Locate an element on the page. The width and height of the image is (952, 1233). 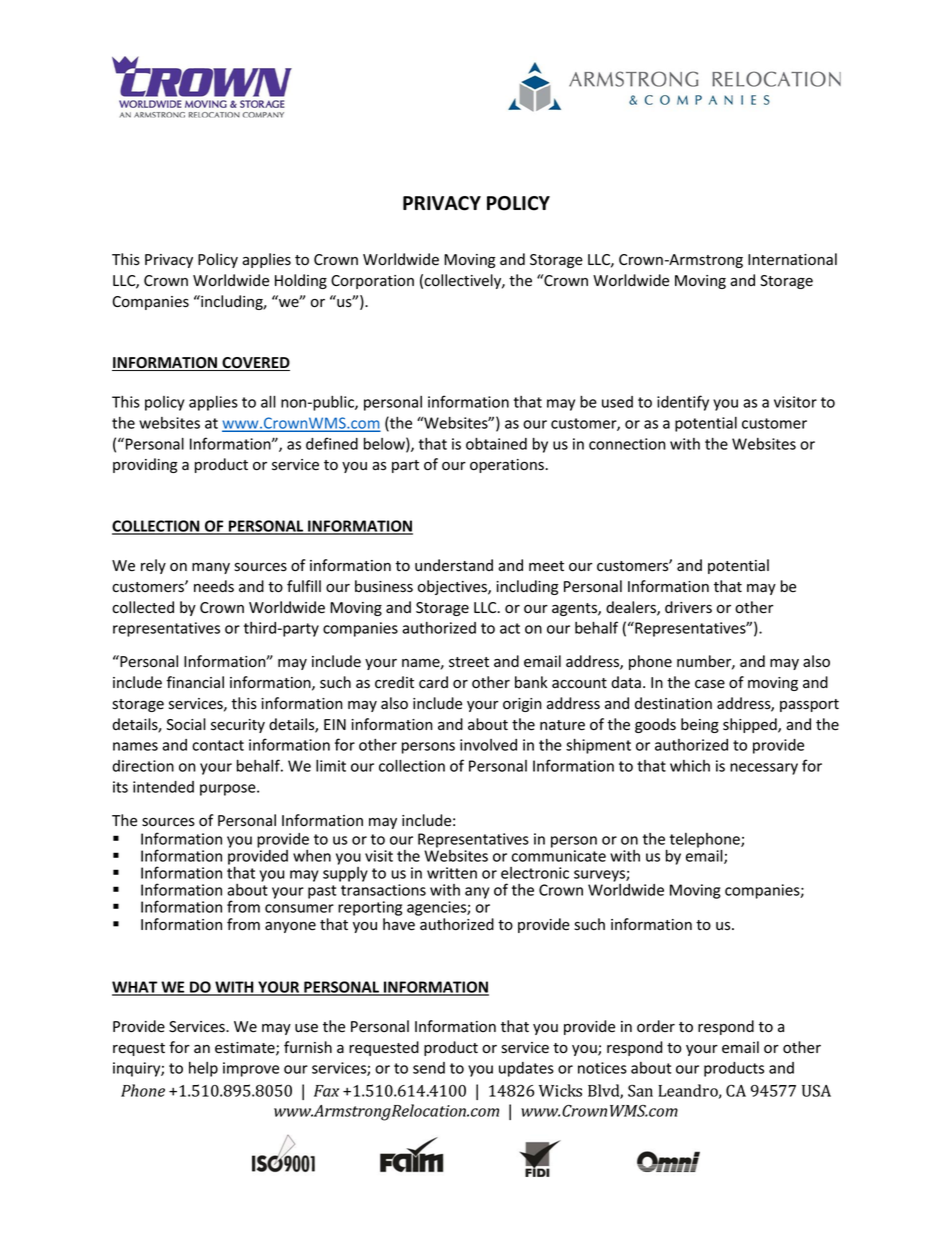
Corporation is located at coordinates (372, 282).
